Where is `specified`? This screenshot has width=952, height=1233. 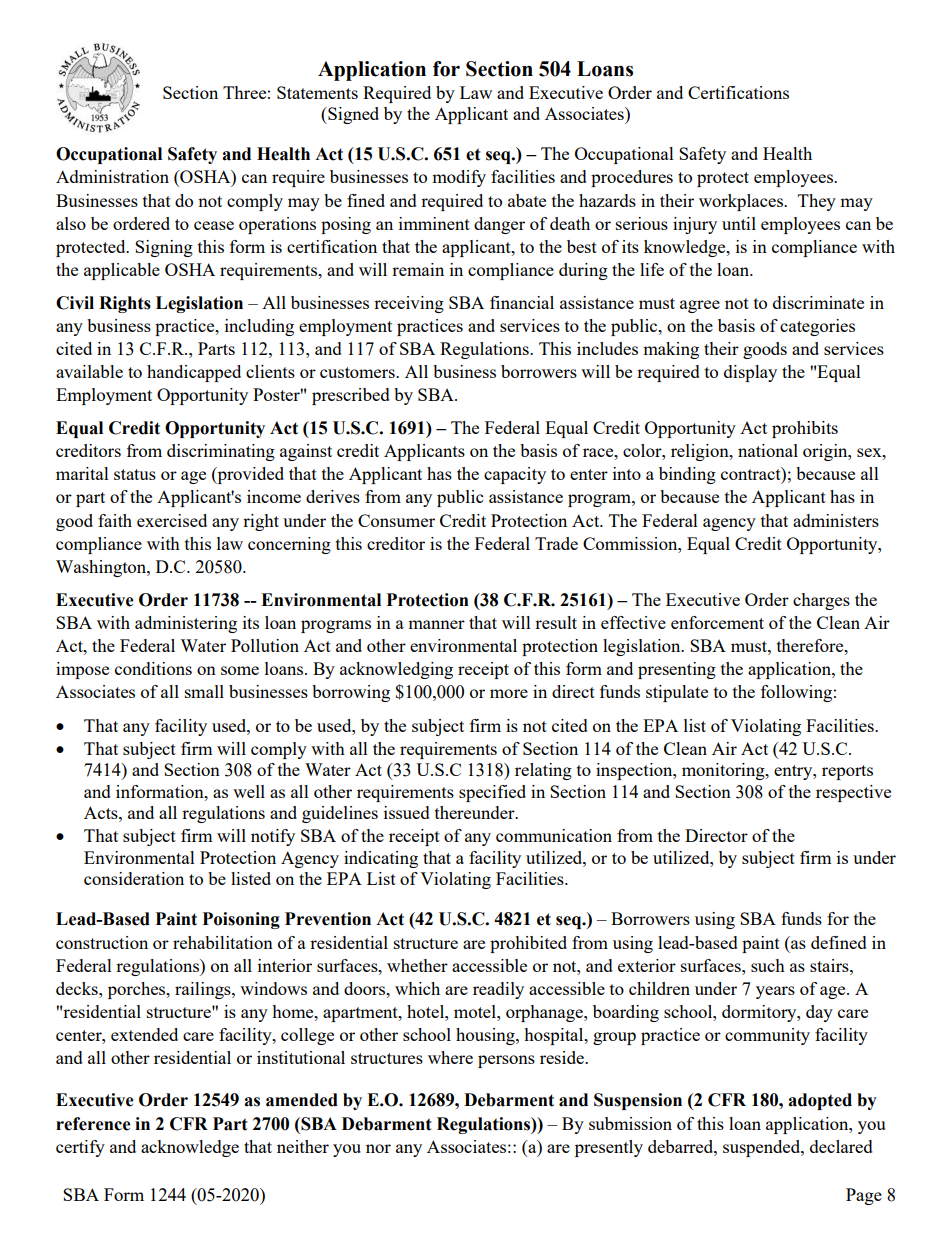
specified is located at coordinates (492, 793).
